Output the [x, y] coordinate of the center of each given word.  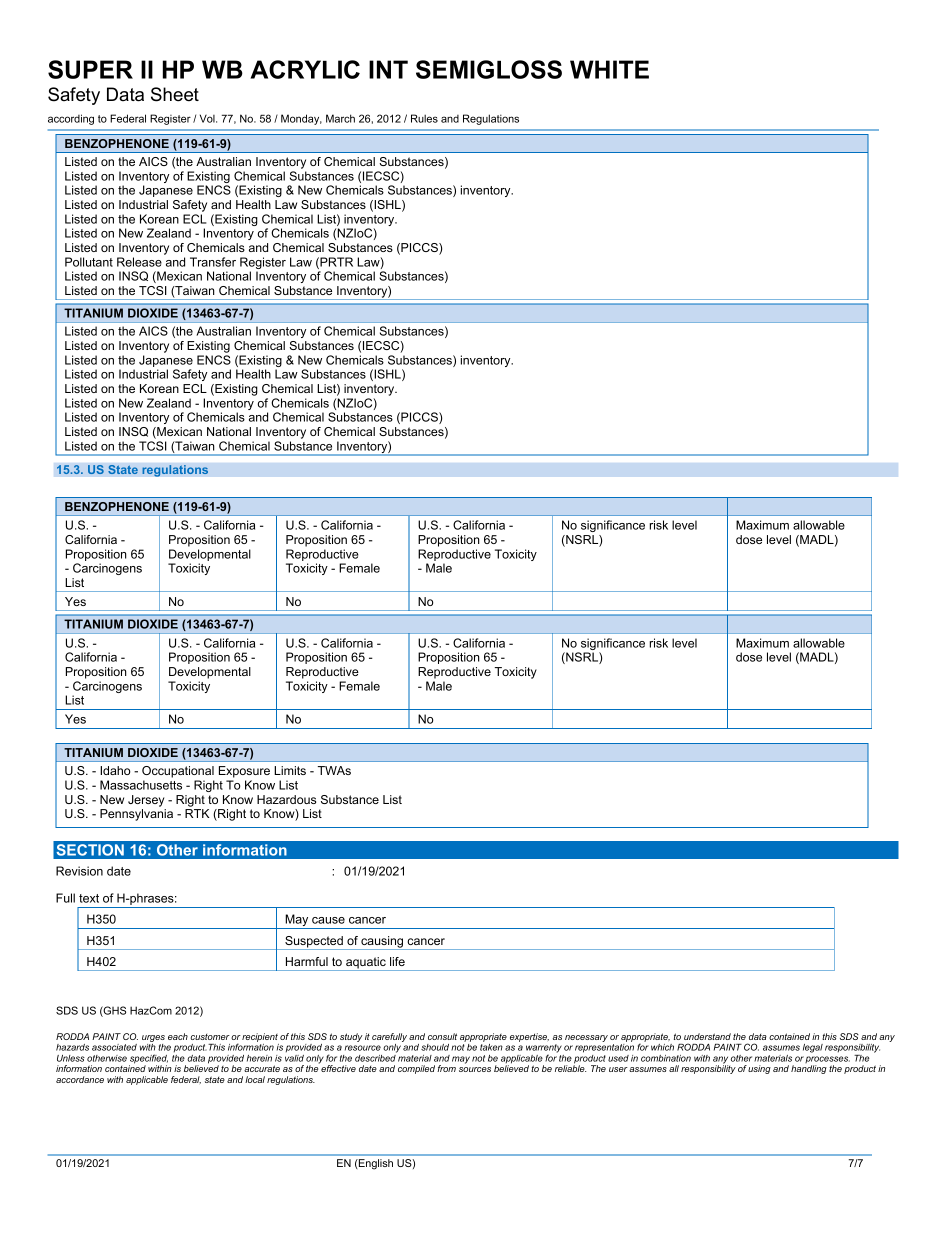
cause [328, 920]
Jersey [146, 801]
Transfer [213, 262]
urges [153, 1038]
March [340, 118]
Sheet [175, 94]
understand [707, 1036]
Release [139, 262]
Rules [424, 118]
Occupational [178, 772]
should [435, 1047]
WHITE [609, 69]
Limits [290, 770]
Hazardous [286, 799]
